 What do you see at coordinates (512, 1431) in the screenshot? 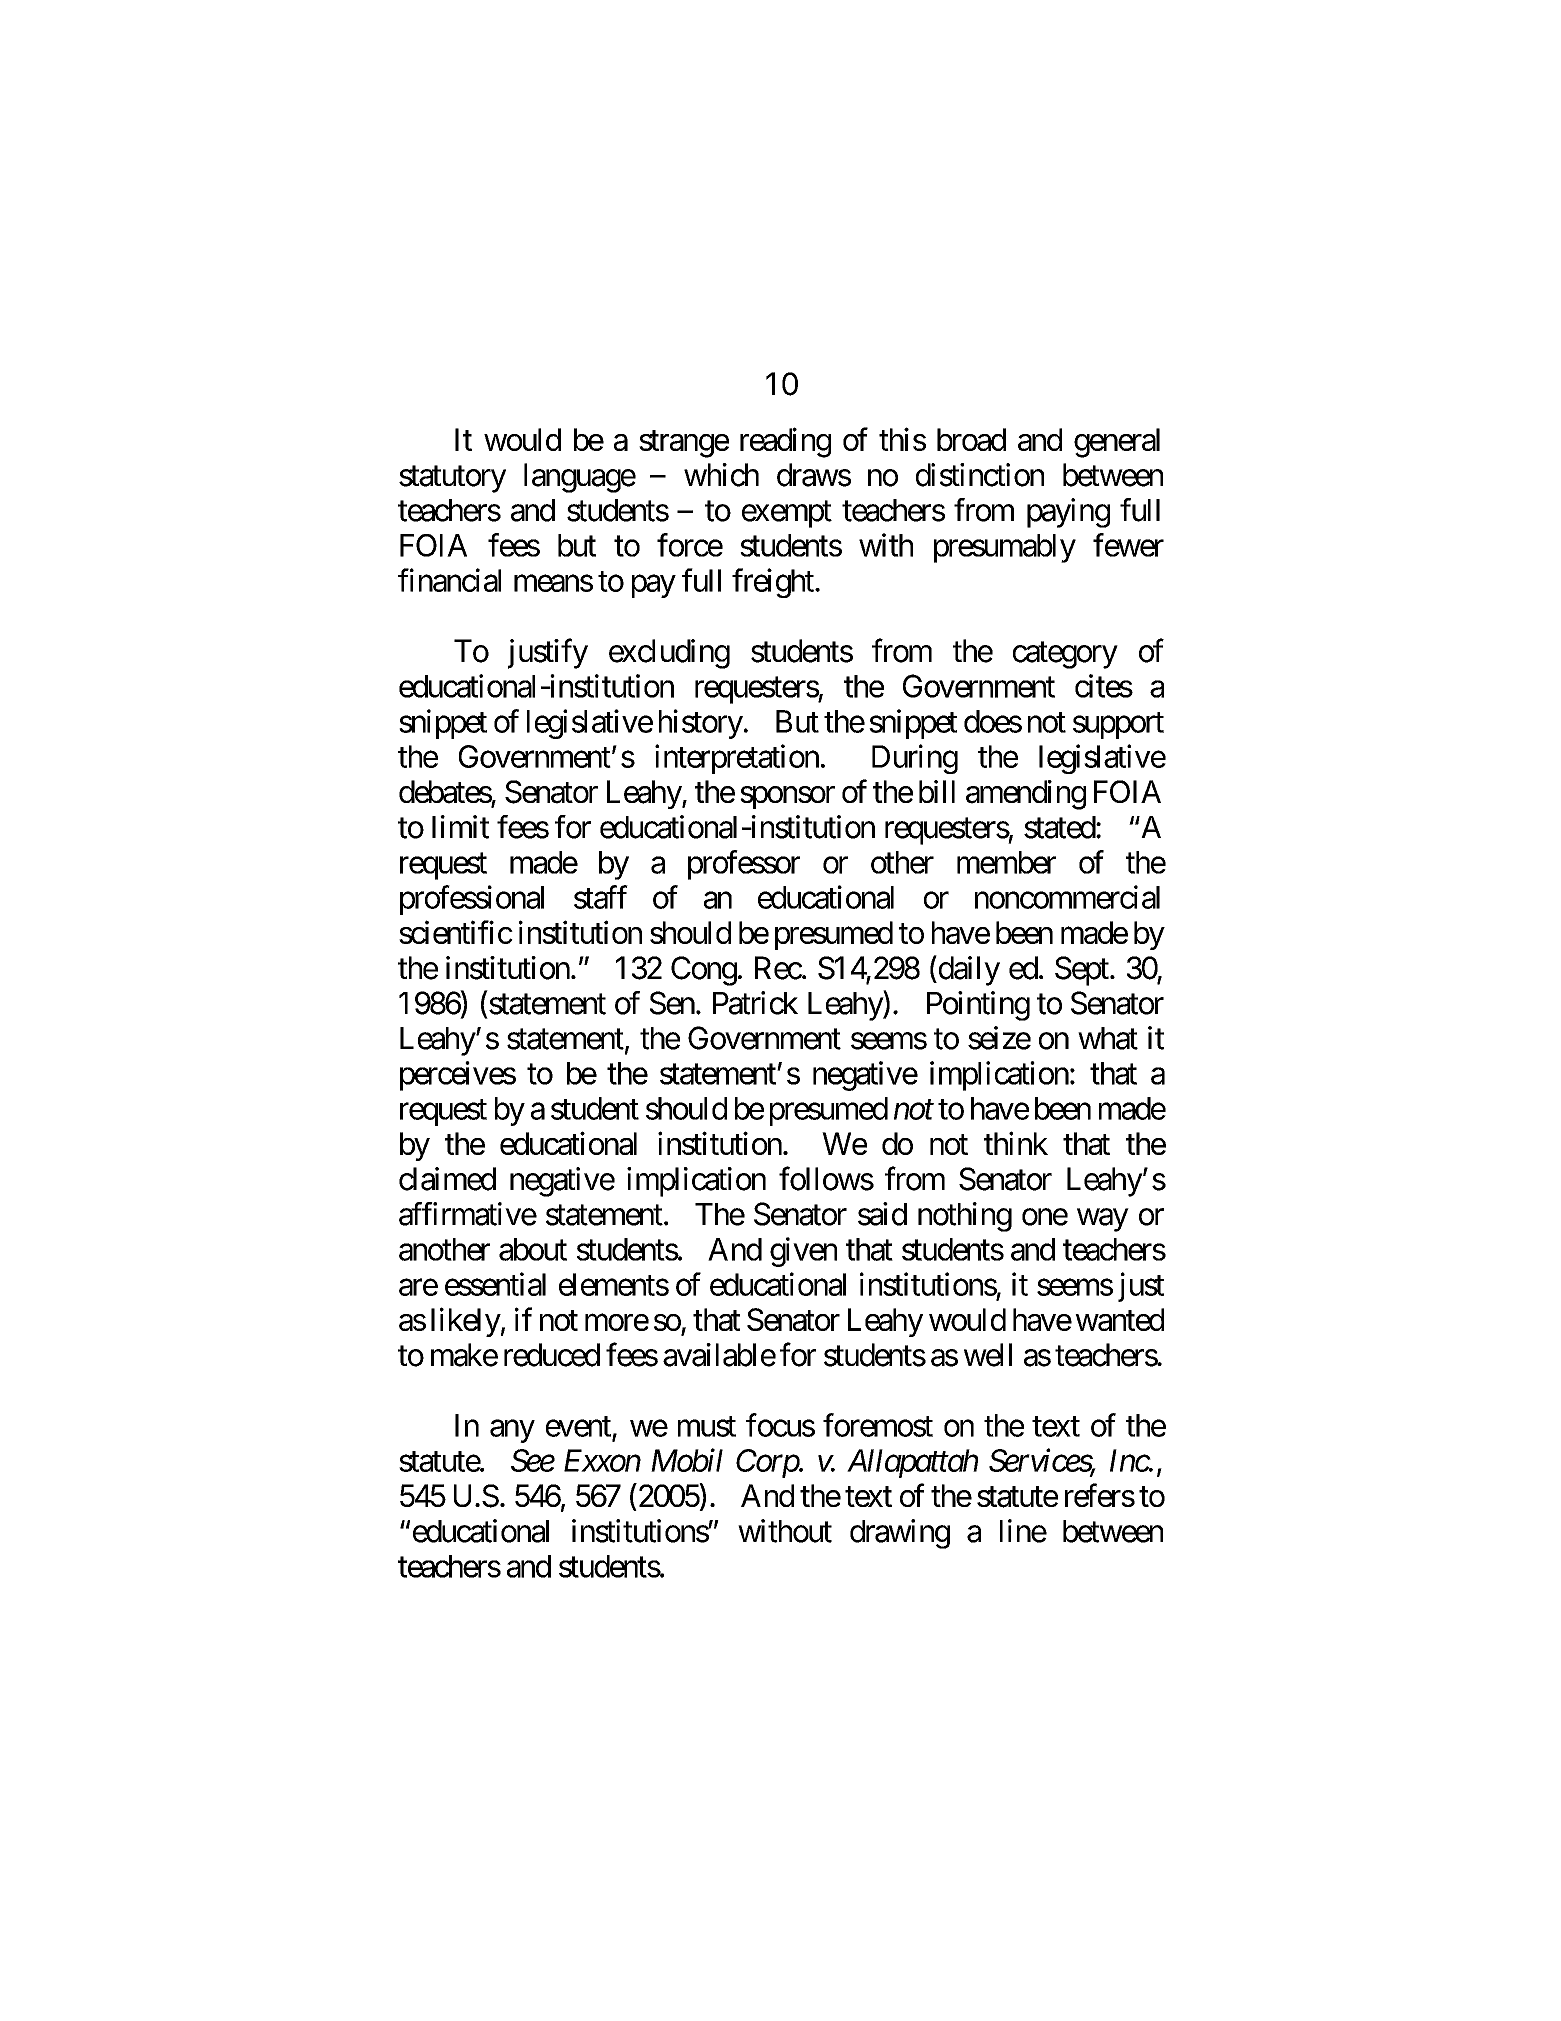
I see `any` at bounding box center [512, 1431].
